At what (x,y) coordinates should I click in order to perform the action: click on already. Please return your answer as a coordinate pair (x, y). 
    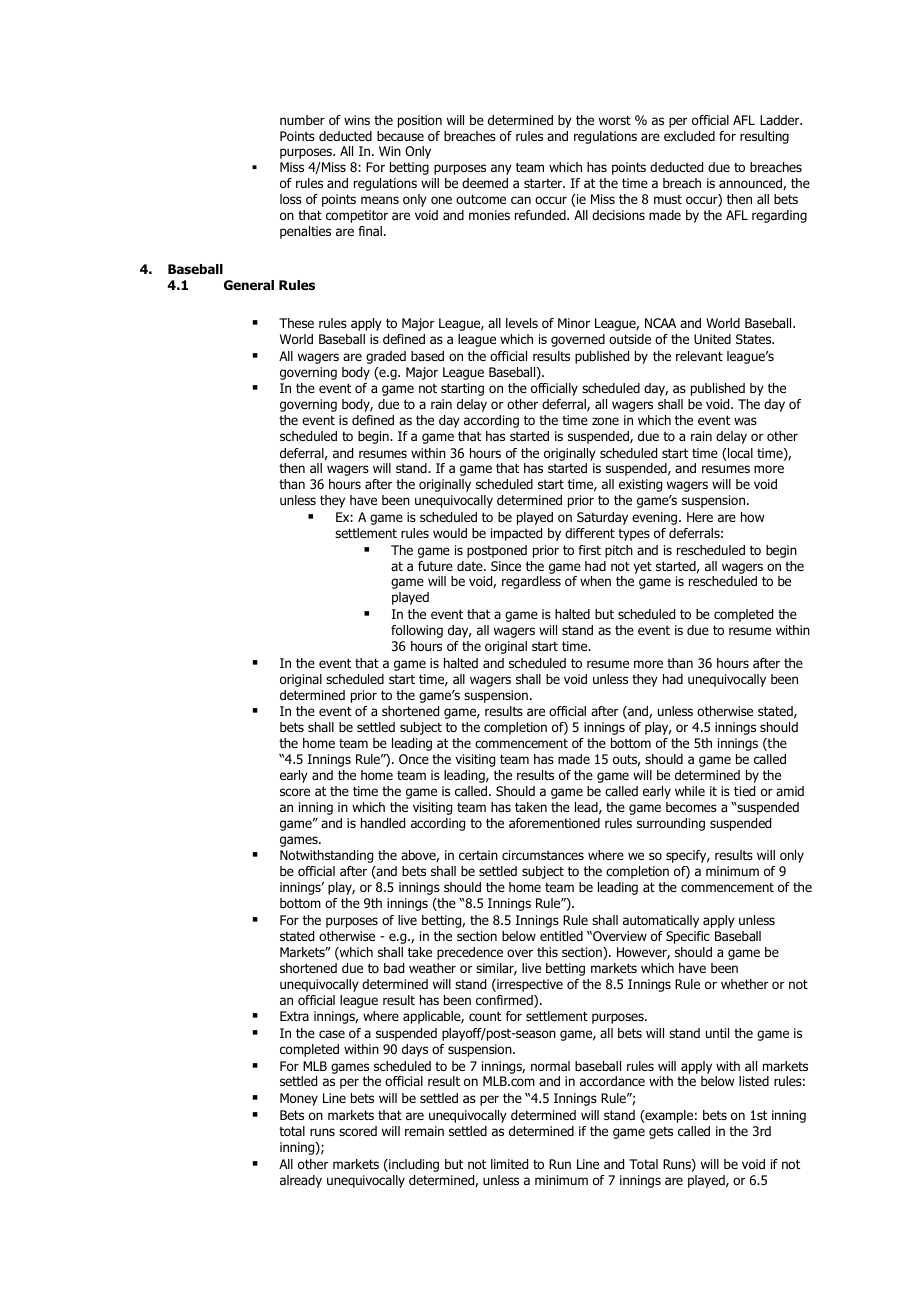
    Looking at the image, I should click on (301, 1181).
